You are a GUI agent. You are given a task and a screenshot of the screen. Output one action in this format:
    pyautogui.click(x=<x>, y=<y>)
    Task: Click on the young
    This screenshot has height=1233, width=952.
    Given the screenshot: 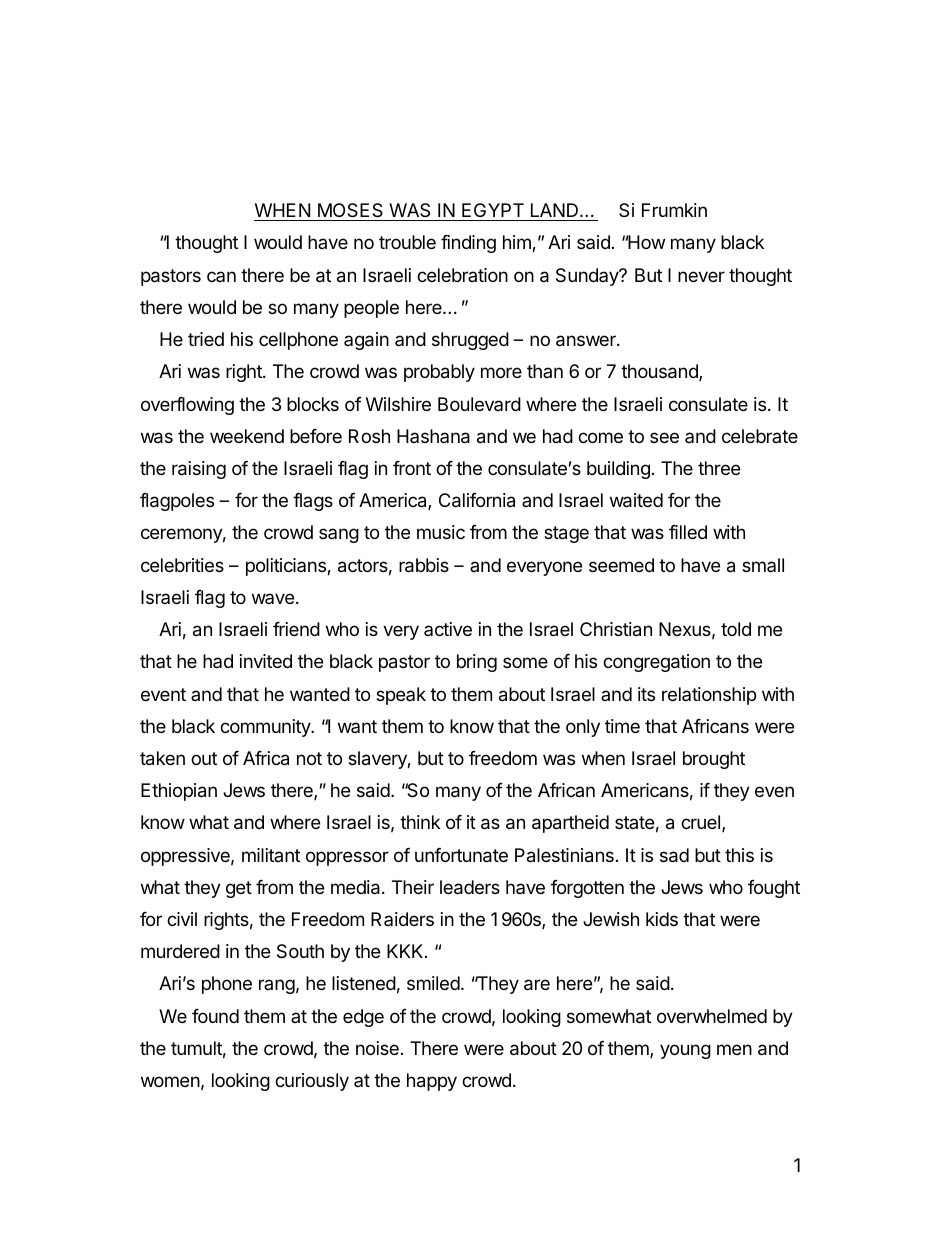 What is the action you would take?
    pyautogui.click(x=685, y=1051)
